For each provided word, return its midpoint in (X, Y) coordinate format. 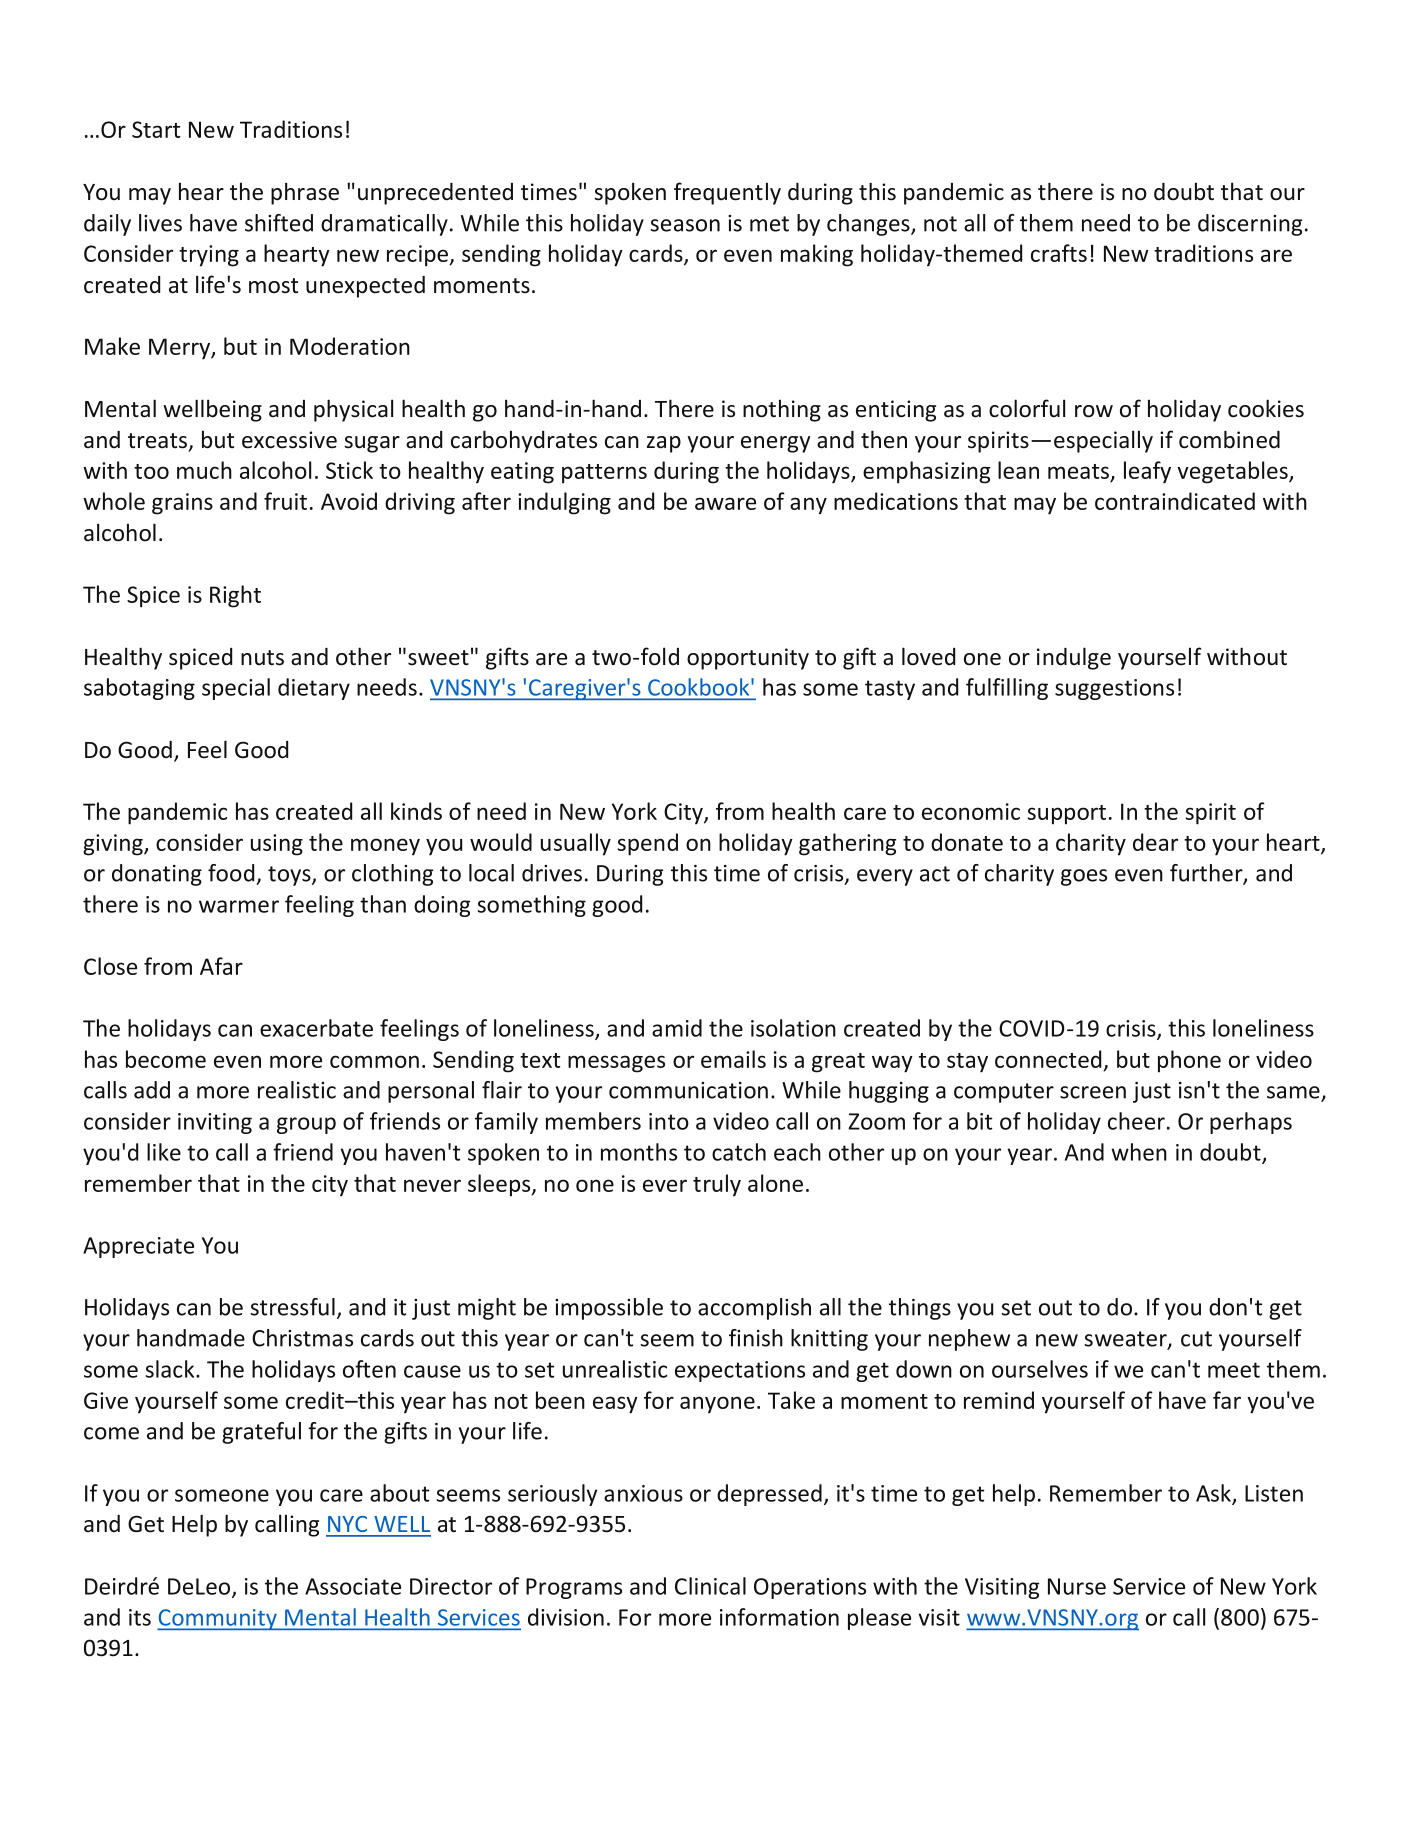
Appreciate (138, 1247)
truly (717, 1185)
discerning (1250, 225)
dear (1155, 842)
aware (725, 503)
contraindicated (1175, 501)
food (231, 873)
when (1139, 1152)
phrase (305, 193)
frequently (727, 193)
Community (218, 1619)
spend (648, 844)
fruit (285, 501)
